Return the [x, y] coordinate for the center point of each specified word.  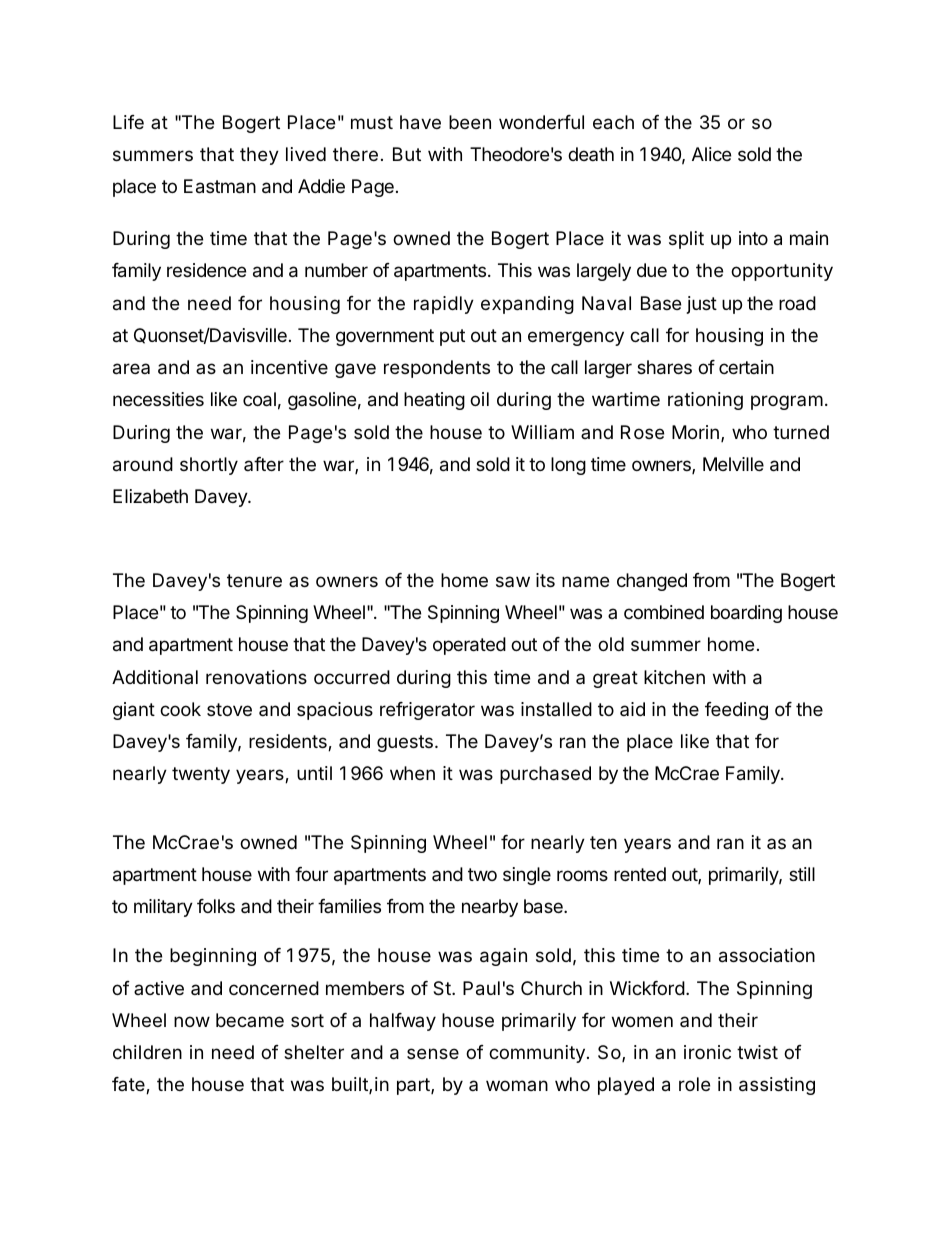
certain [746, 367]
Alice [711, 154]
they [259, 156]
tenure [254, 580]
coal [259, 399]
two [482, 874]
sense [433, 1053]
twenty [201, 775]
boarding [746, 614]
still [802, 874]
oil [479, 399]
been [470, 122]
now [192, 1021]
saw [513, 581]
